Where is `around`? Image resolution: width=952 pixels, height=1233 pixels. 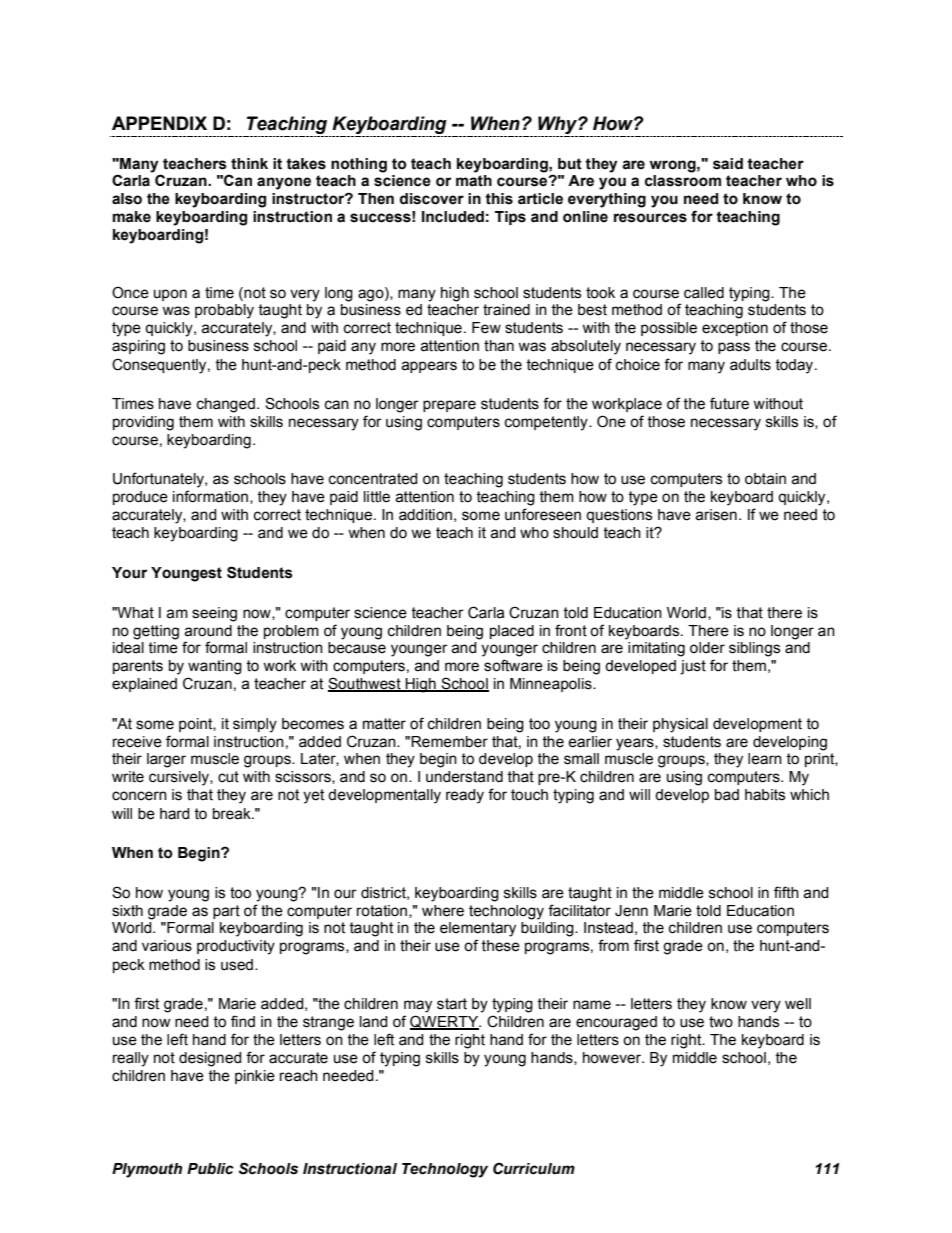 around is located at coordinates (208, 631).
